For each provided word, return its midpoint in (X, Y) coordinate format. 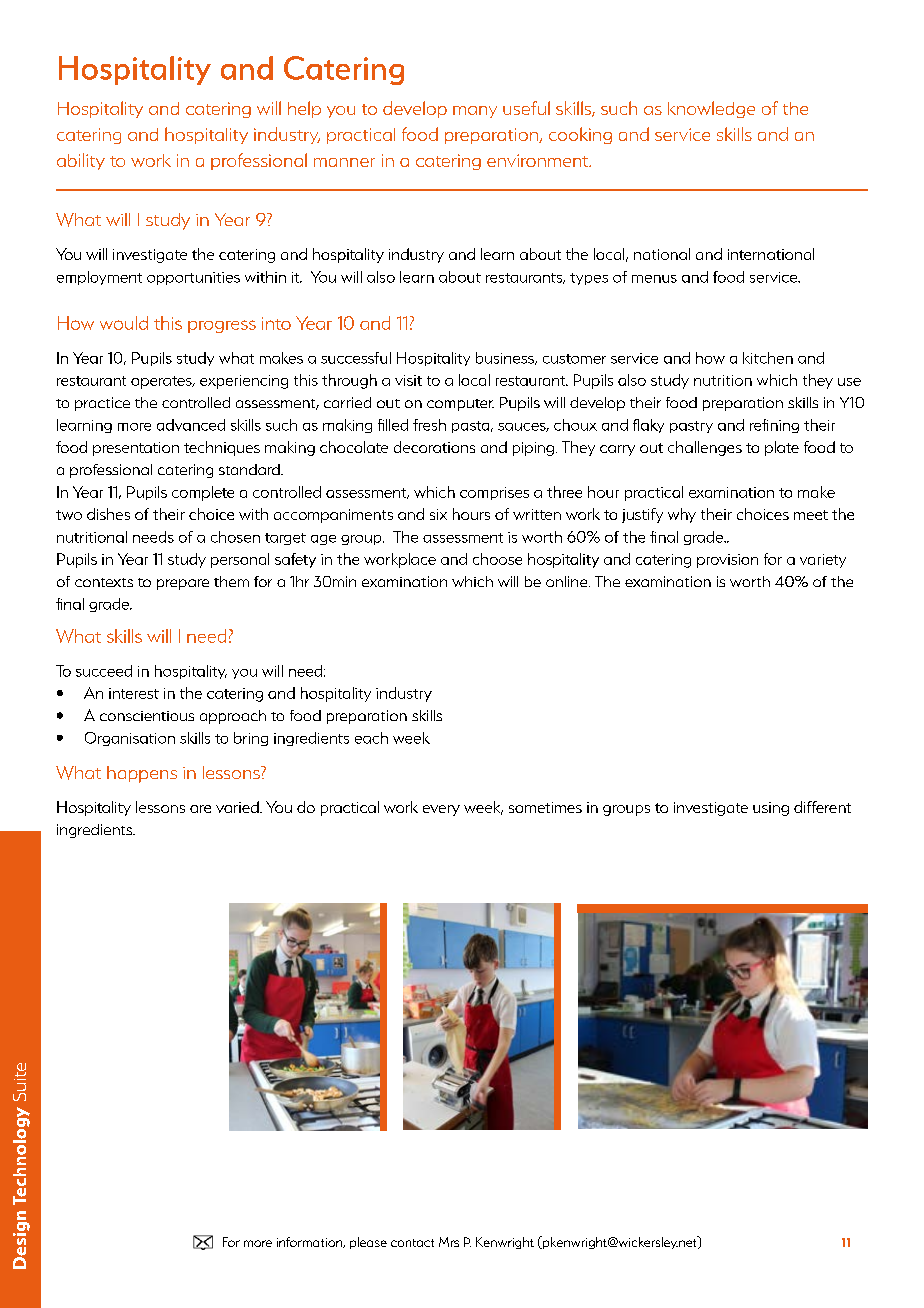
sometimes (545, 807)
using (771, 809)
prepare (183, 584)
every (441, 810)
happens (142, 774)
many (475, 112)
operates (162, 382)
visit (408, 380)
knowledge (711, 109)
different (822, 807)
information (311, 1242)
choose (497, 559)
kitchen (768, 358)
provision (727, 561)
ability (81, 161)
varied (238, 807)
